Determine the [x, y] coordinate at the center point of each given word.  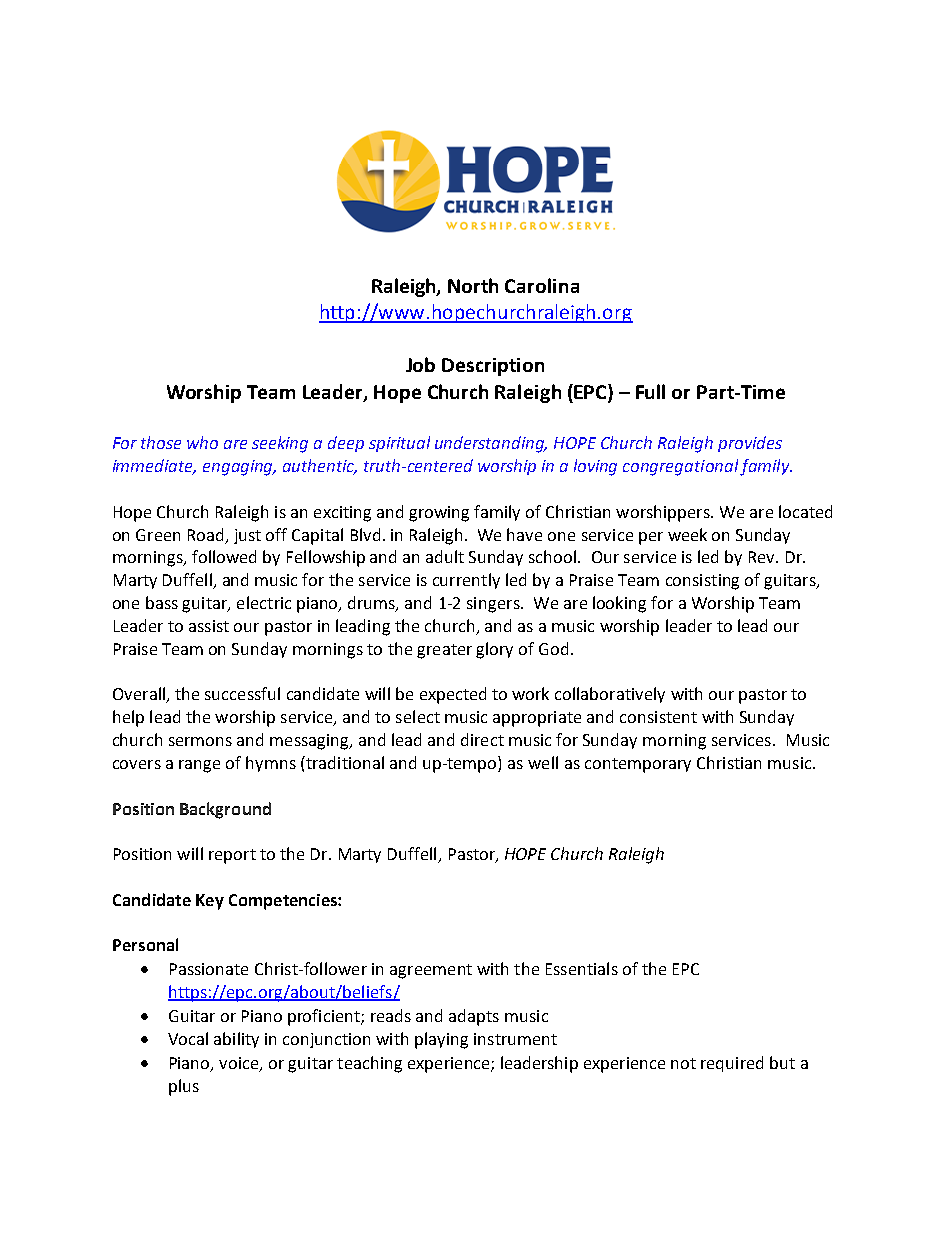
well [543, 762]
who [202, 442]
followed [224, 556]
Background [225, 810]
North [473, 285]
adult [445, 556]
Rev [763, 557]
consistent [658, 717]
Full [650, 391]
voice [240, 1064]
